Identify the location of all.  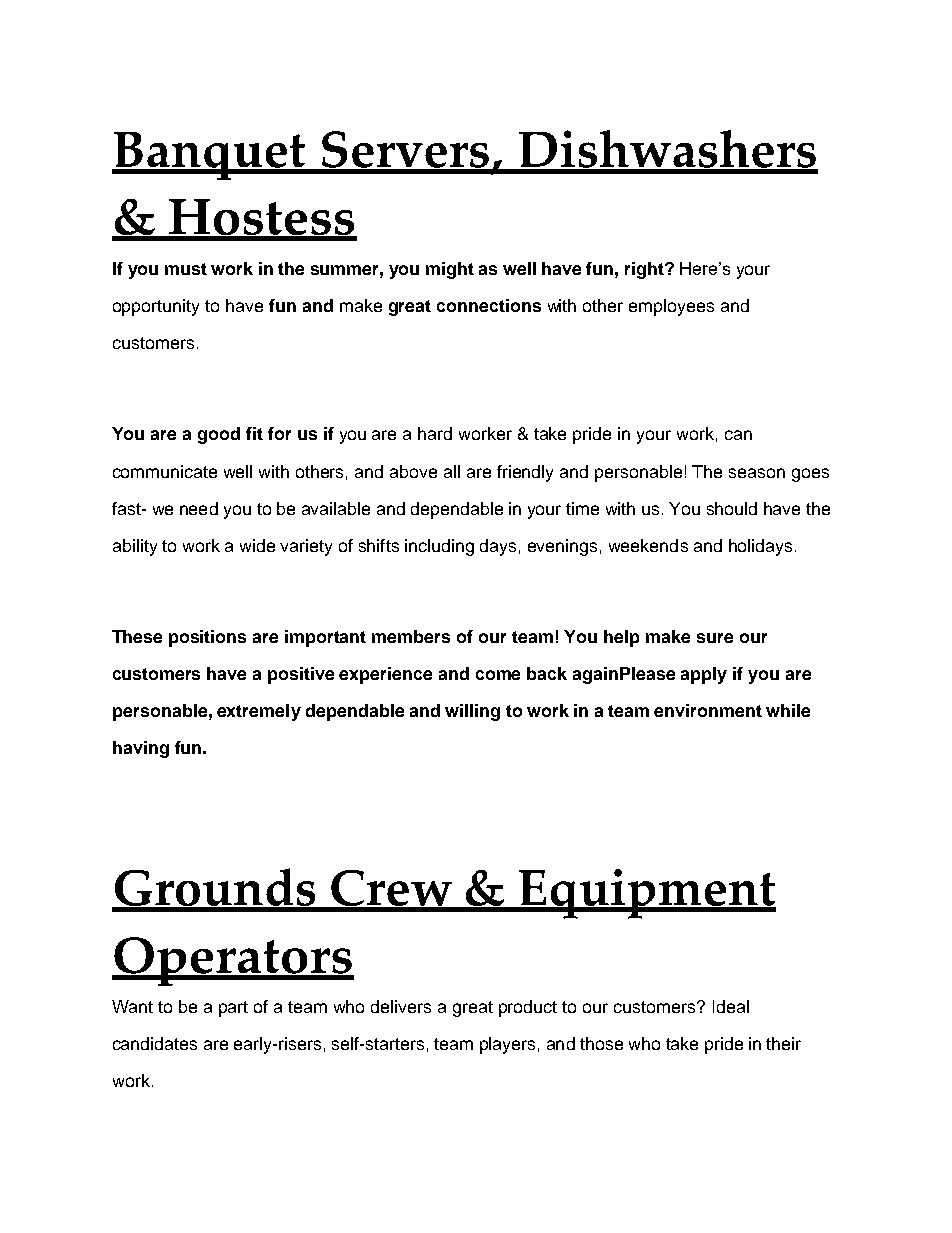
(452, 471).
